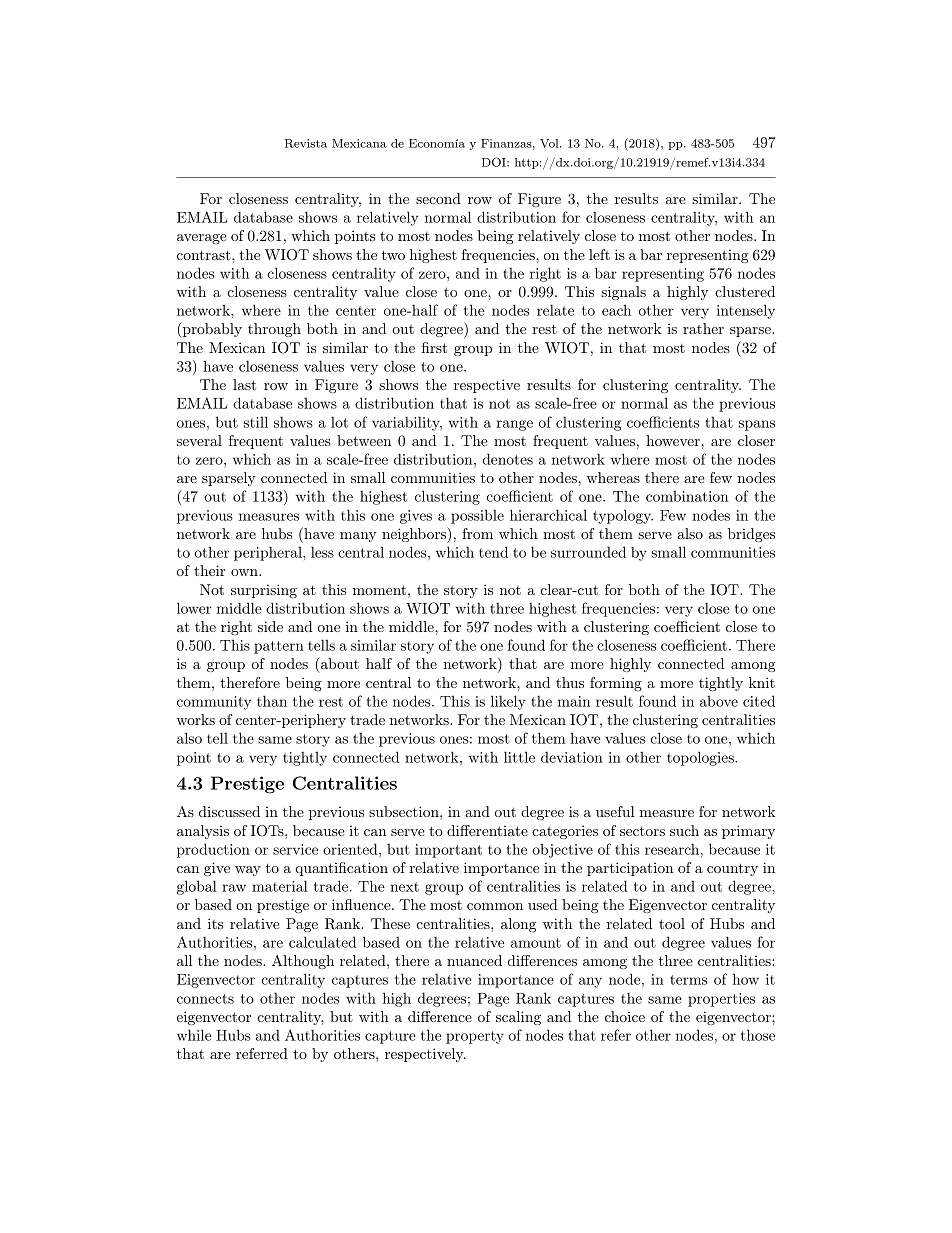 This page has width=952, height=1233. What do you see at coordinates (438, 198) in the page?
I see `second` at bounding box center [438, 198].
